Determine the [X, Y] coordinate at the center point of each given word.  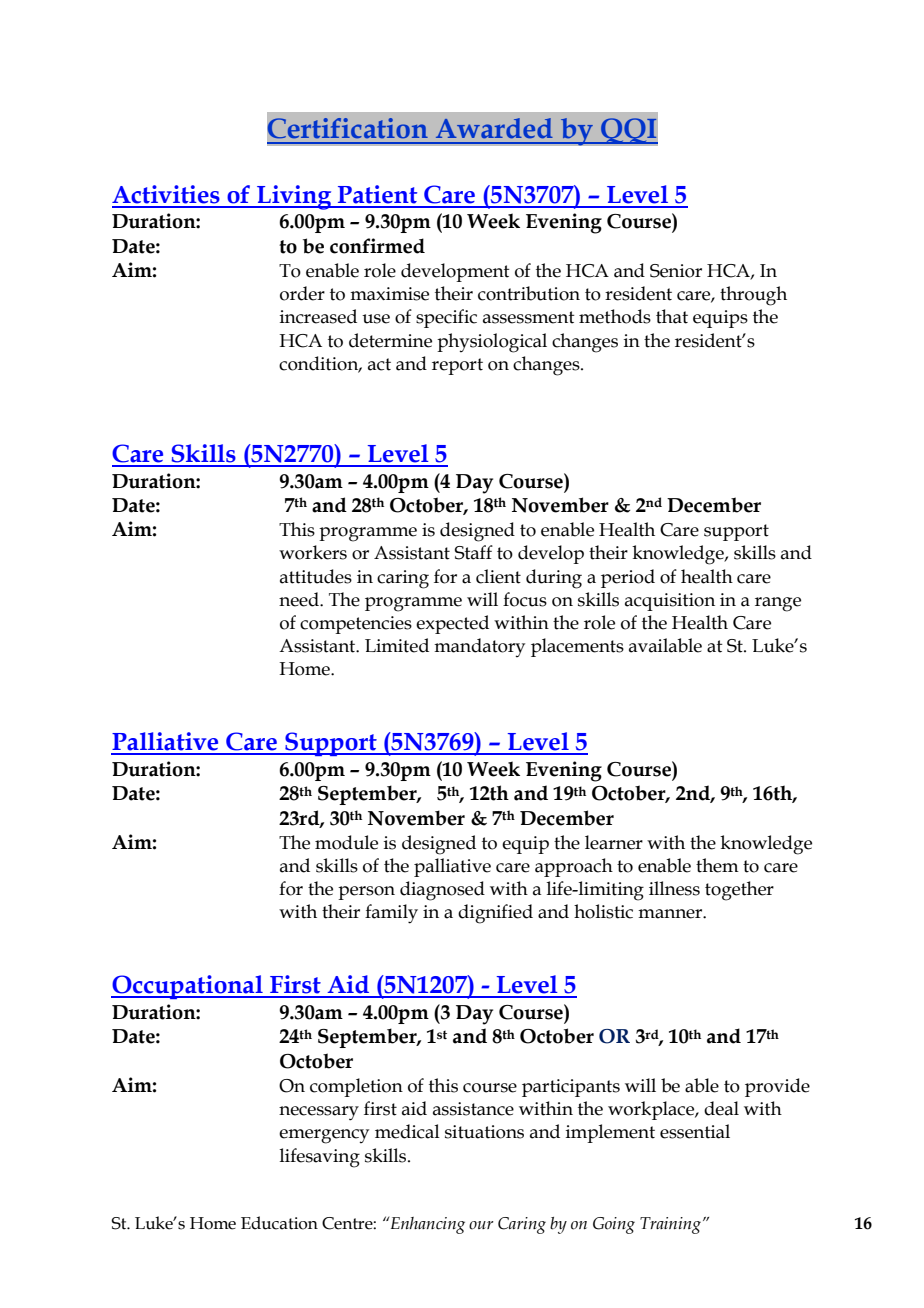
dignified [495, 914]
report [457, 366]
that [672, 316]
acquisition [670, 602]
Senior [676, 271]
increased [318, 316]
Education [279, 1223]
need [300, 599]
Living [294, 197]
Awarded [494, 128]
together [739, 891]
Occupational [188, 987]
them [717, 865]
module [346, 842]
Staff [474, 552]
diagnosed [442, 891]
